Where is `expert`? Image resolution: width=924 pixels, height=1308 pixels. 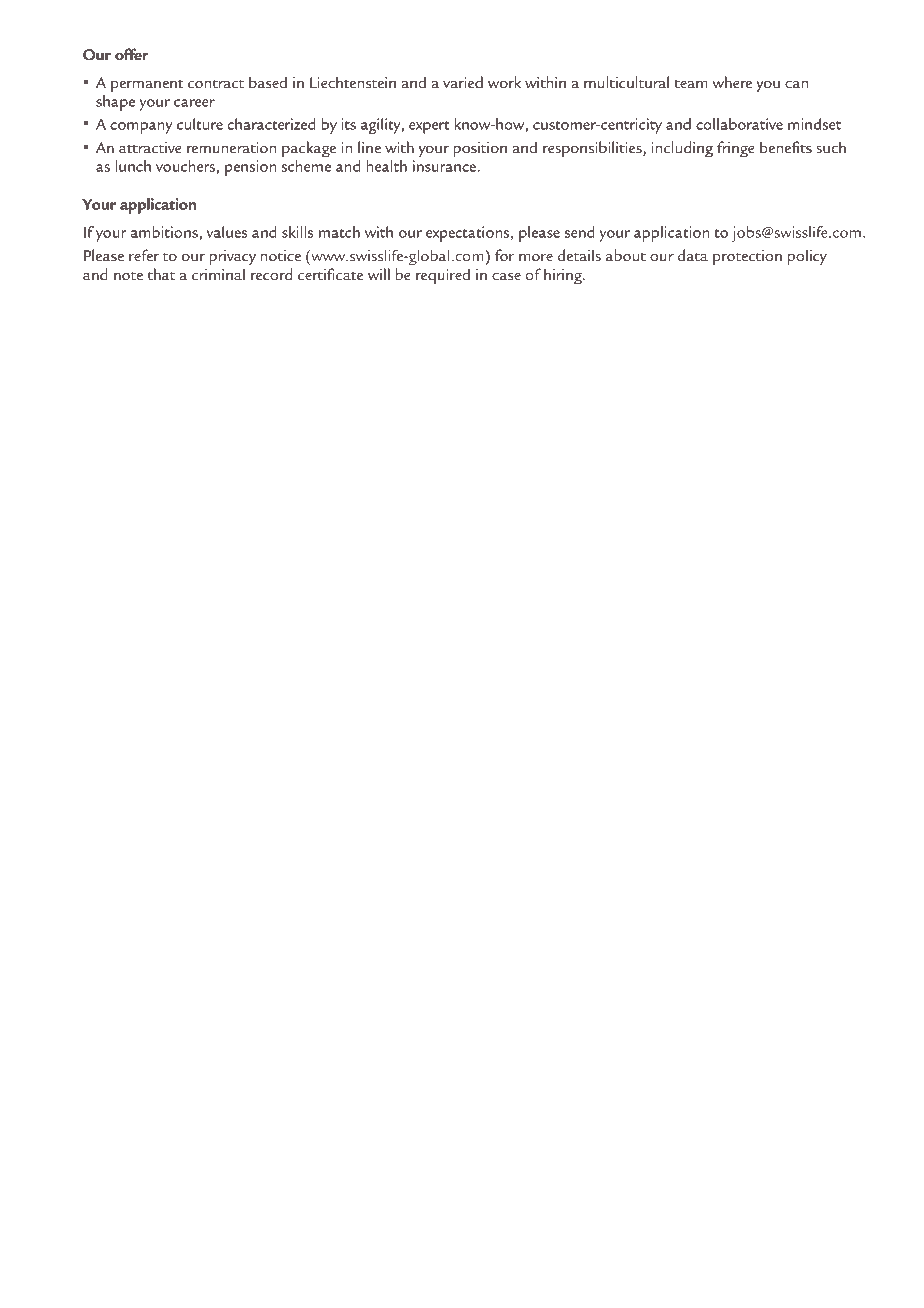
expert is located at coordinates (429, 127).
